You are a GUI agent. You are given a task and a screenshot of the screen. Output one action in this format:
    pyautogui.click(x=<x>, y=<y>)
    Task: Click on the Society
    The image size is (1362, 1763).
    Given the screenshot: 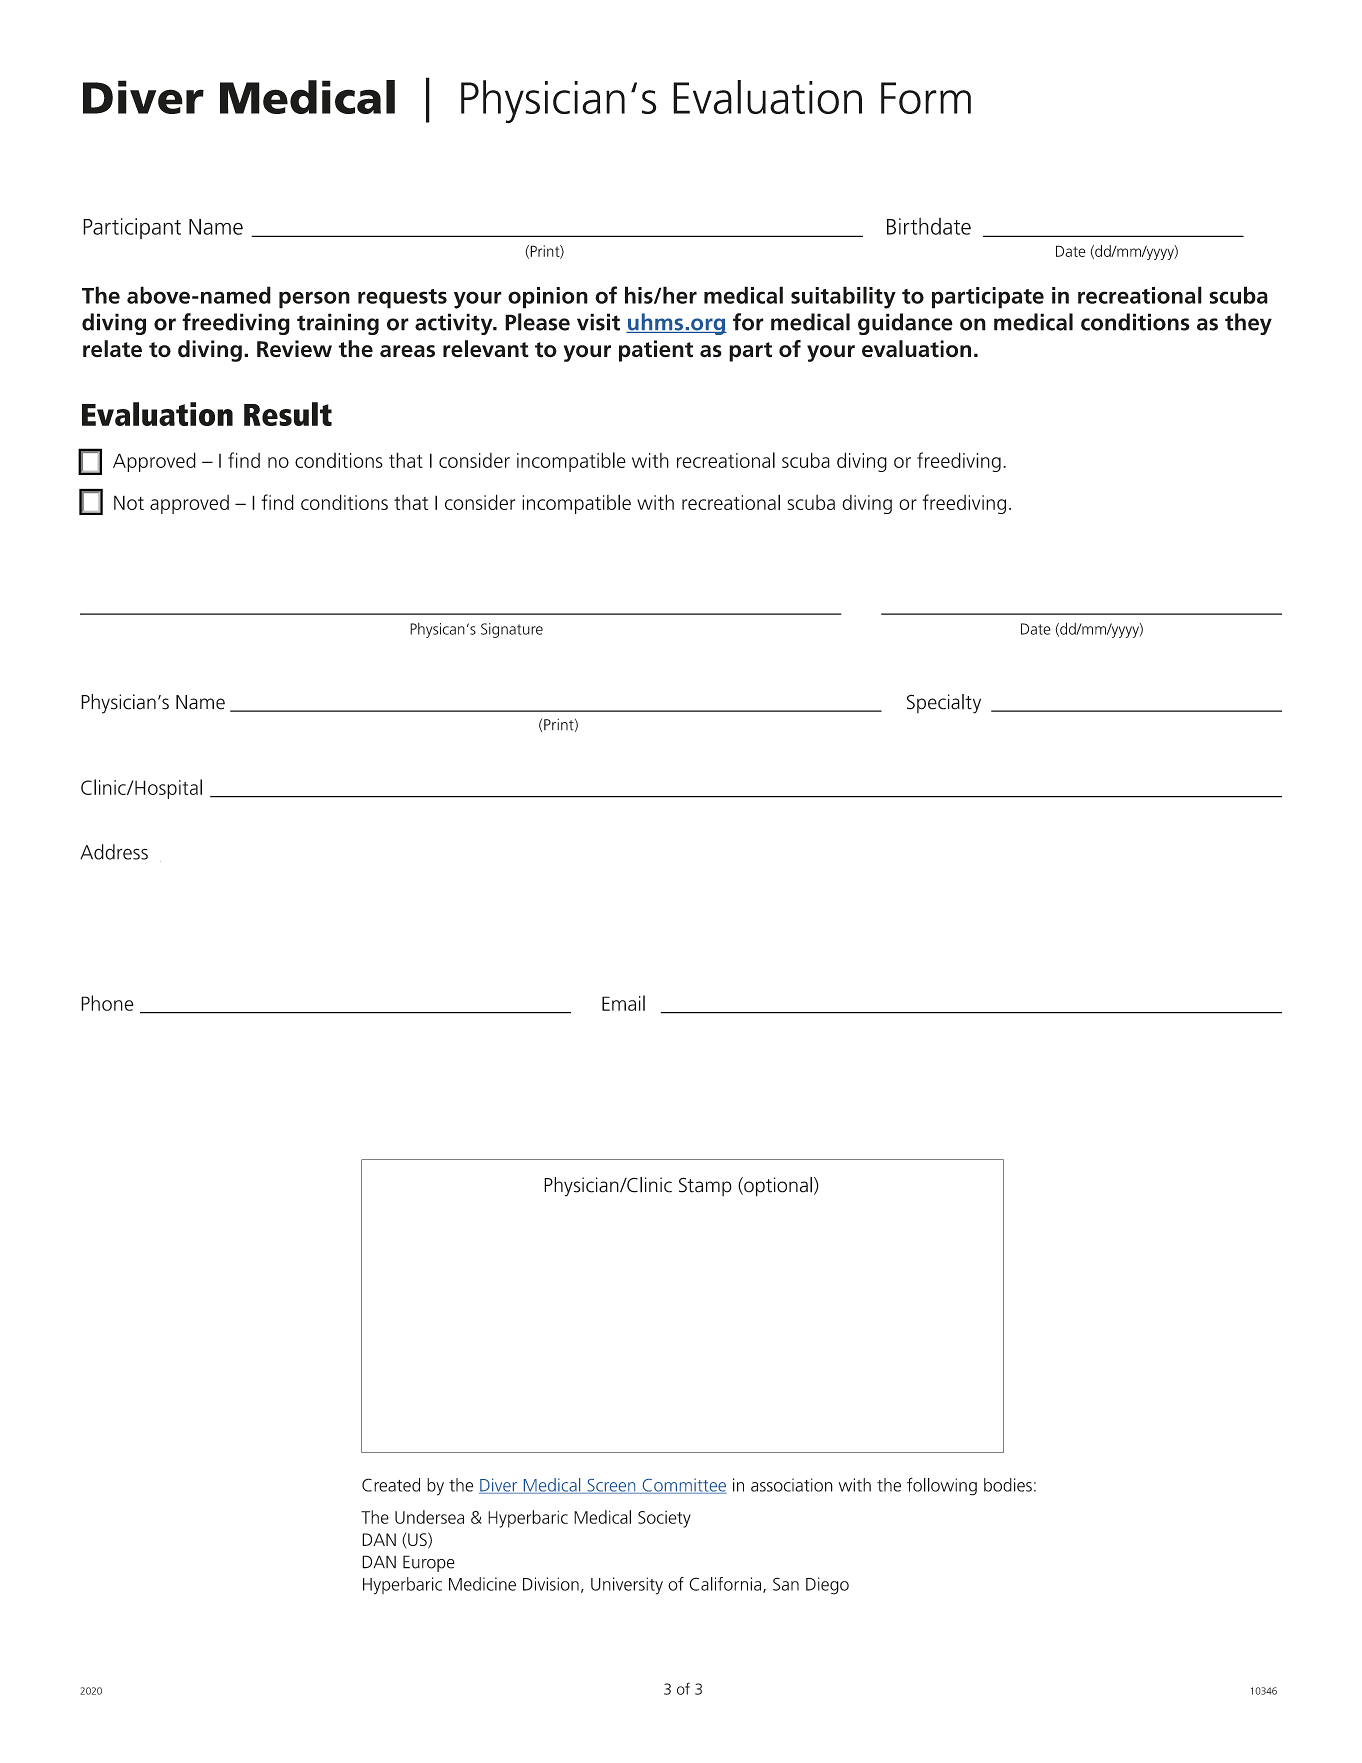 What is the action you would take?
    pyautogui.click(x=664, y=1519)
